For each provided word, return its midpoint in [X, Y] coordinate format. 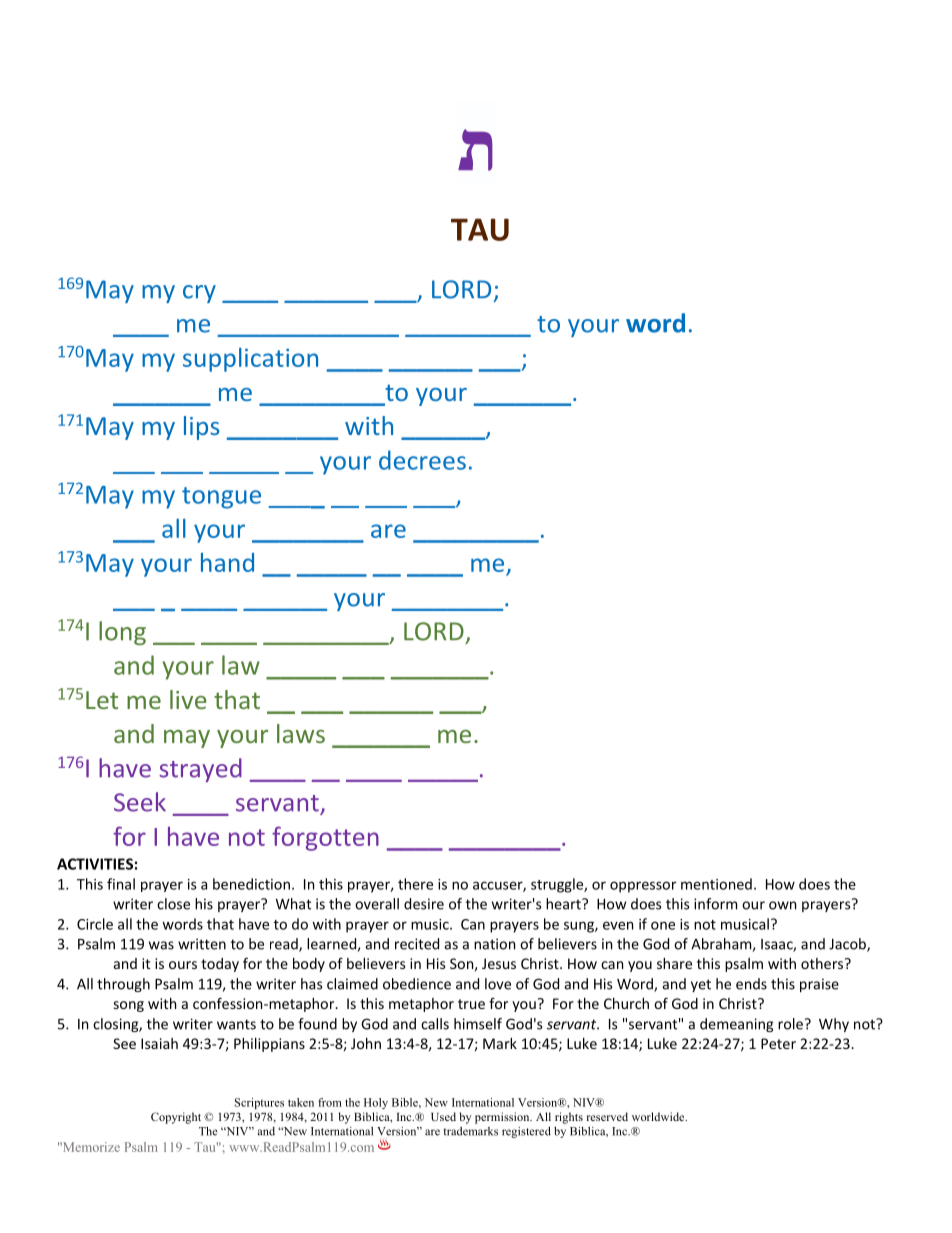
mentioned [716, 884]
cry [199, 294]
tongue [221, 498]
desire [424, 904]
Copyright [176, 1118]
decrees [422, 460]
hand [227, 562]
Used [443, 1116]
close [173, 904]
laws [301, 733]
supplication [250, 360]
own [782, 905]
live [188, 699]
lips [201, 428]
